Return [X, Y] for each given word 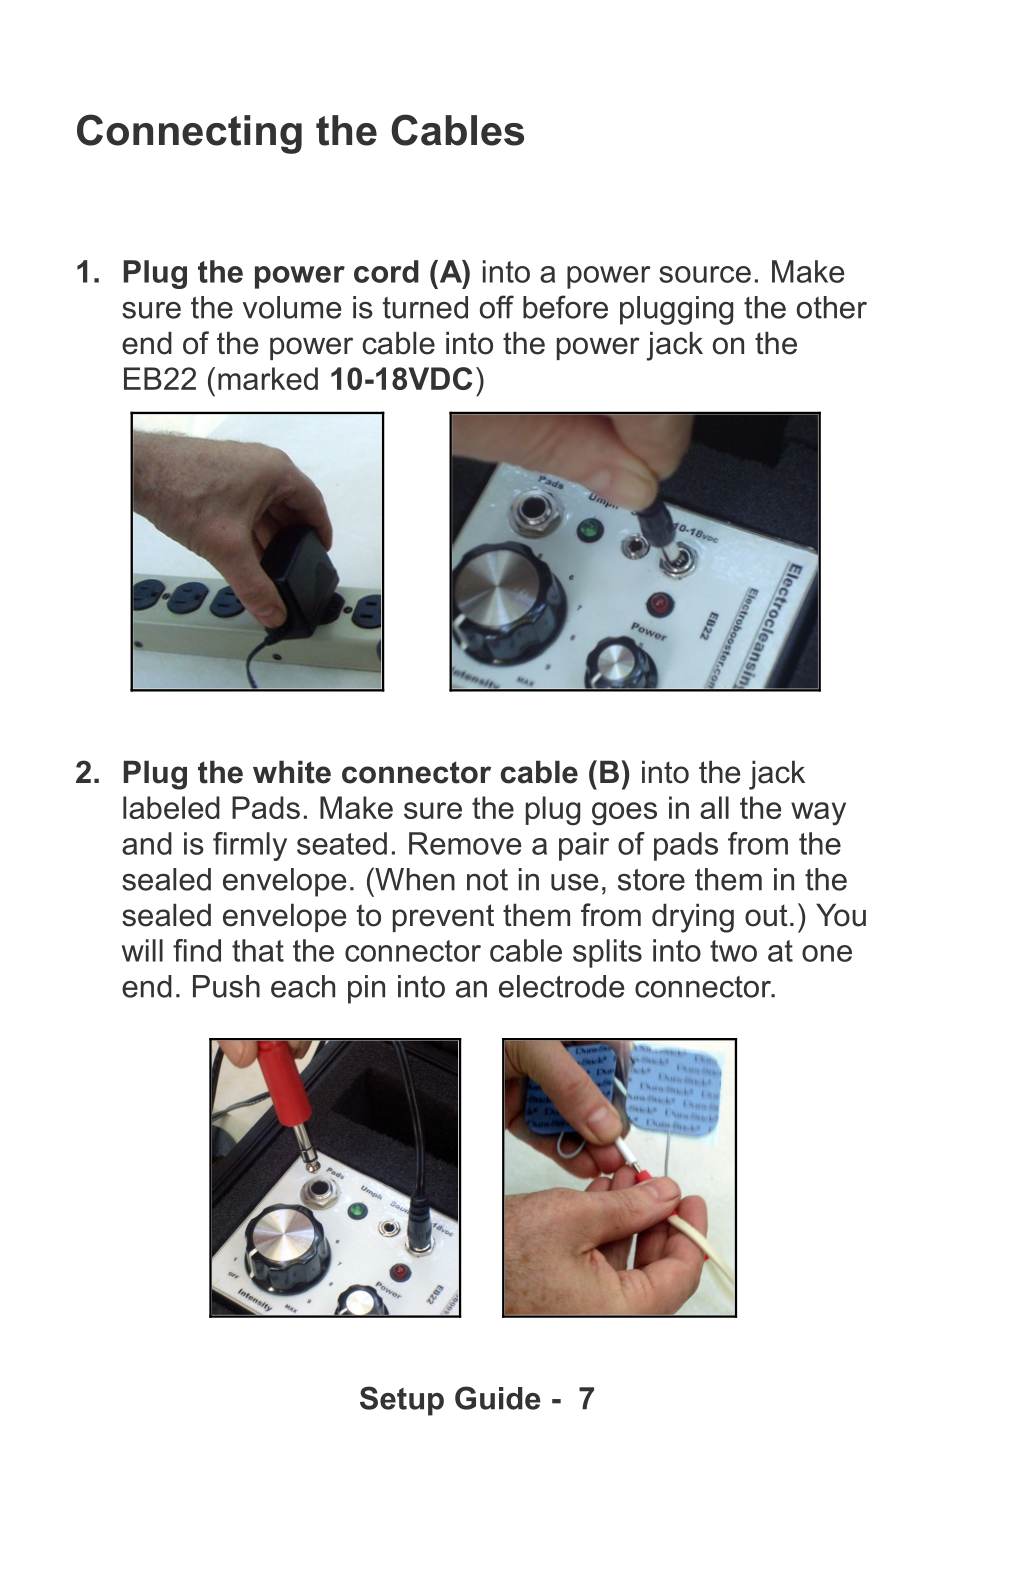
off [497, 307]
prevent [443, 918]
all [714, 807]
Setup [402, 1401]
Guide [498, 1398]
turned [425, 307]
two [733, 951]
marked [268, 378]
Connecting [189, 134]
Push [226, 986]
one [827, 953]
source [705, 274]
